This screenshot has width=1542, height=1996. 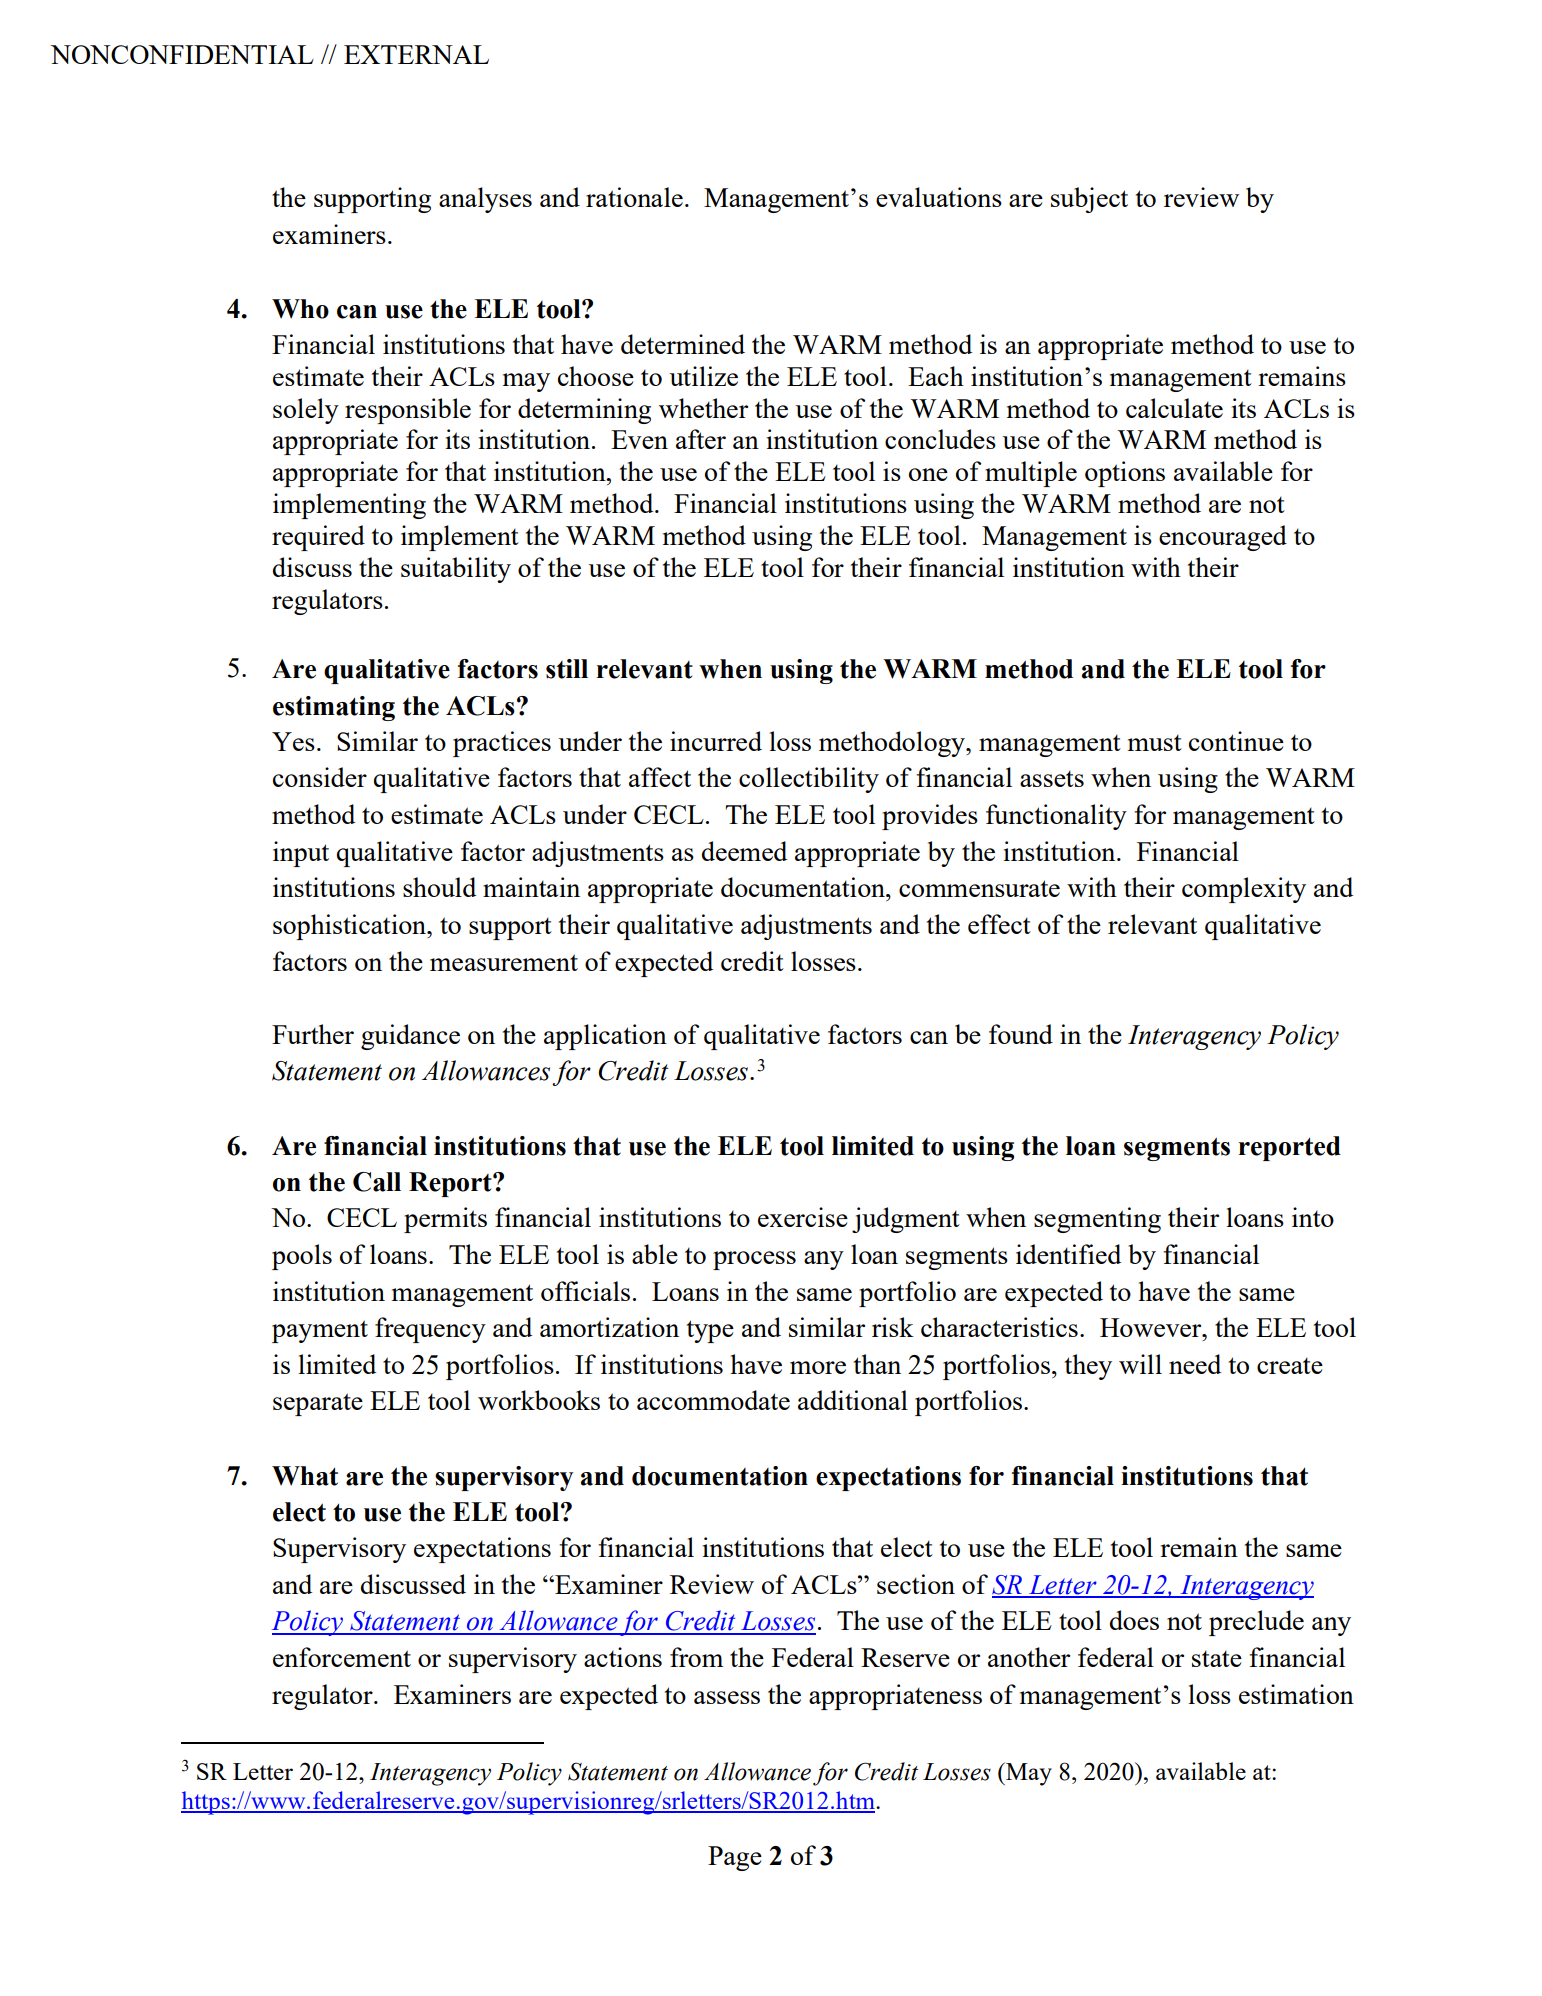 What do you see at coordinates (416, 54) in the screenshot?
I see `EXTERNAL` at bounding box center [416, 54].
